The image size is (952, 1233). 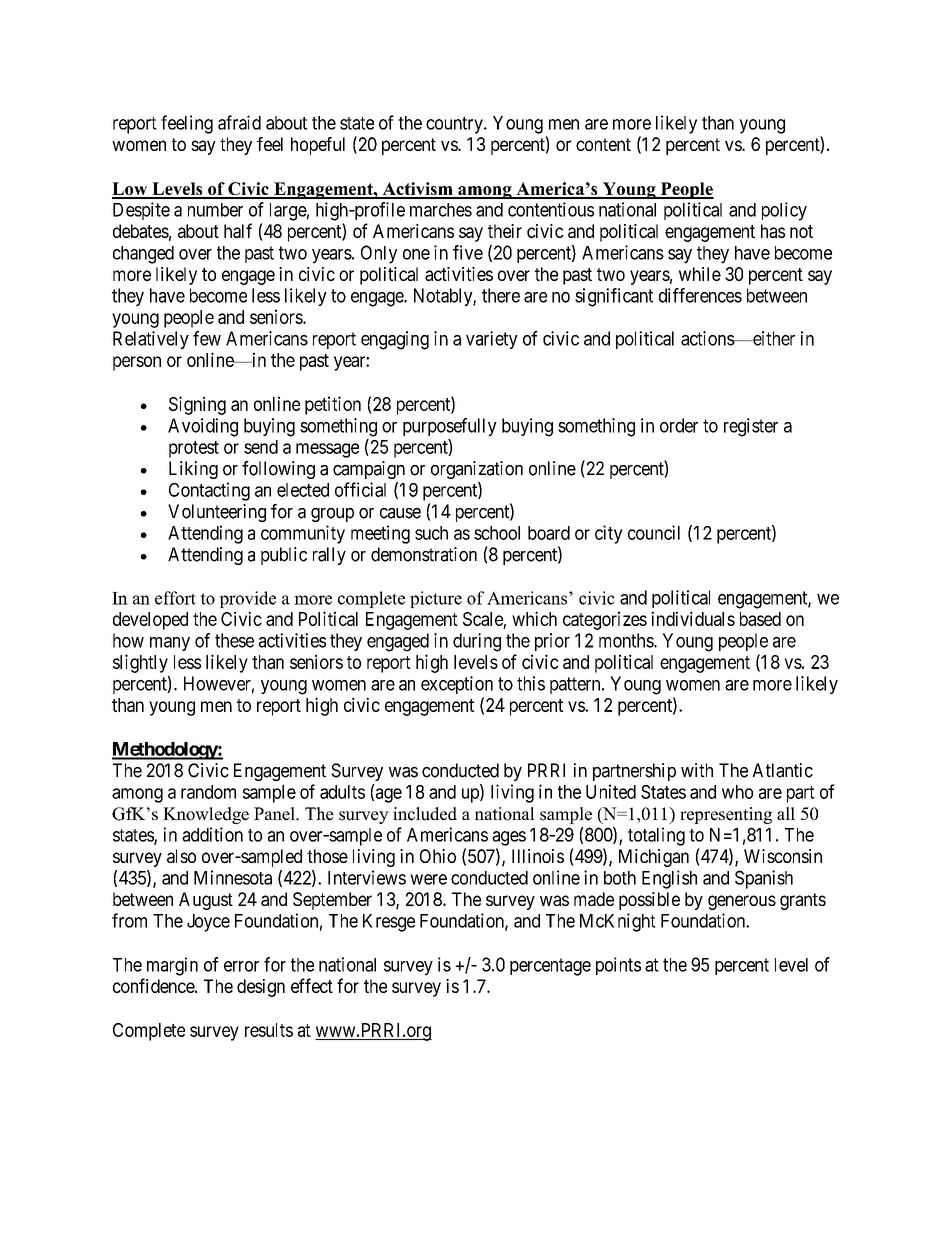 What do you see at coordinates (175, 598) in the screenshot?
I see `effort` at bounding box center [175, 598].
